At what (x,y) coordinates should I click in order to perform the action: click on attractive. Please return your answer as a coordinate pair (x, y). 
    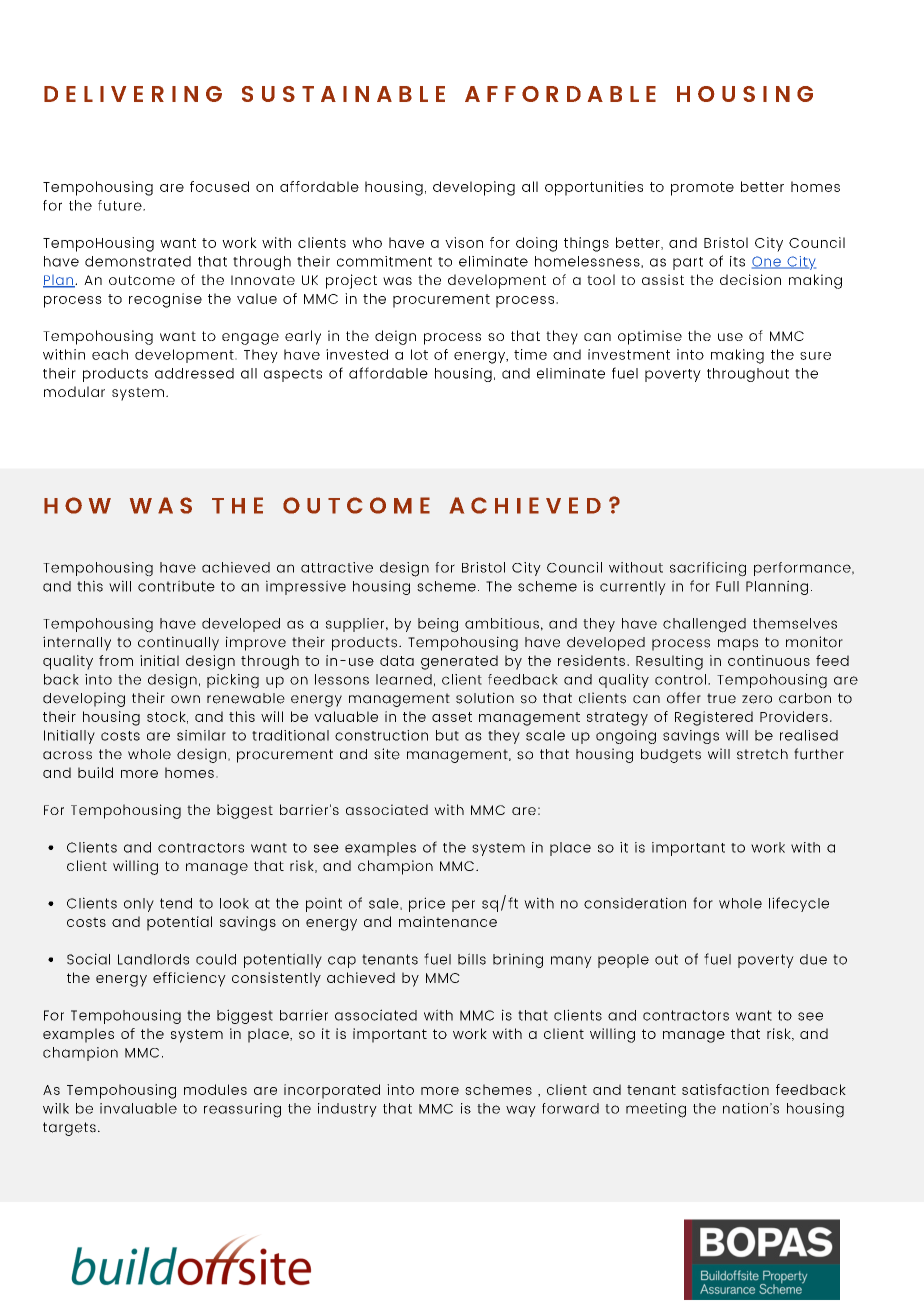
    Looking at the image, I should click on (337, 567).
